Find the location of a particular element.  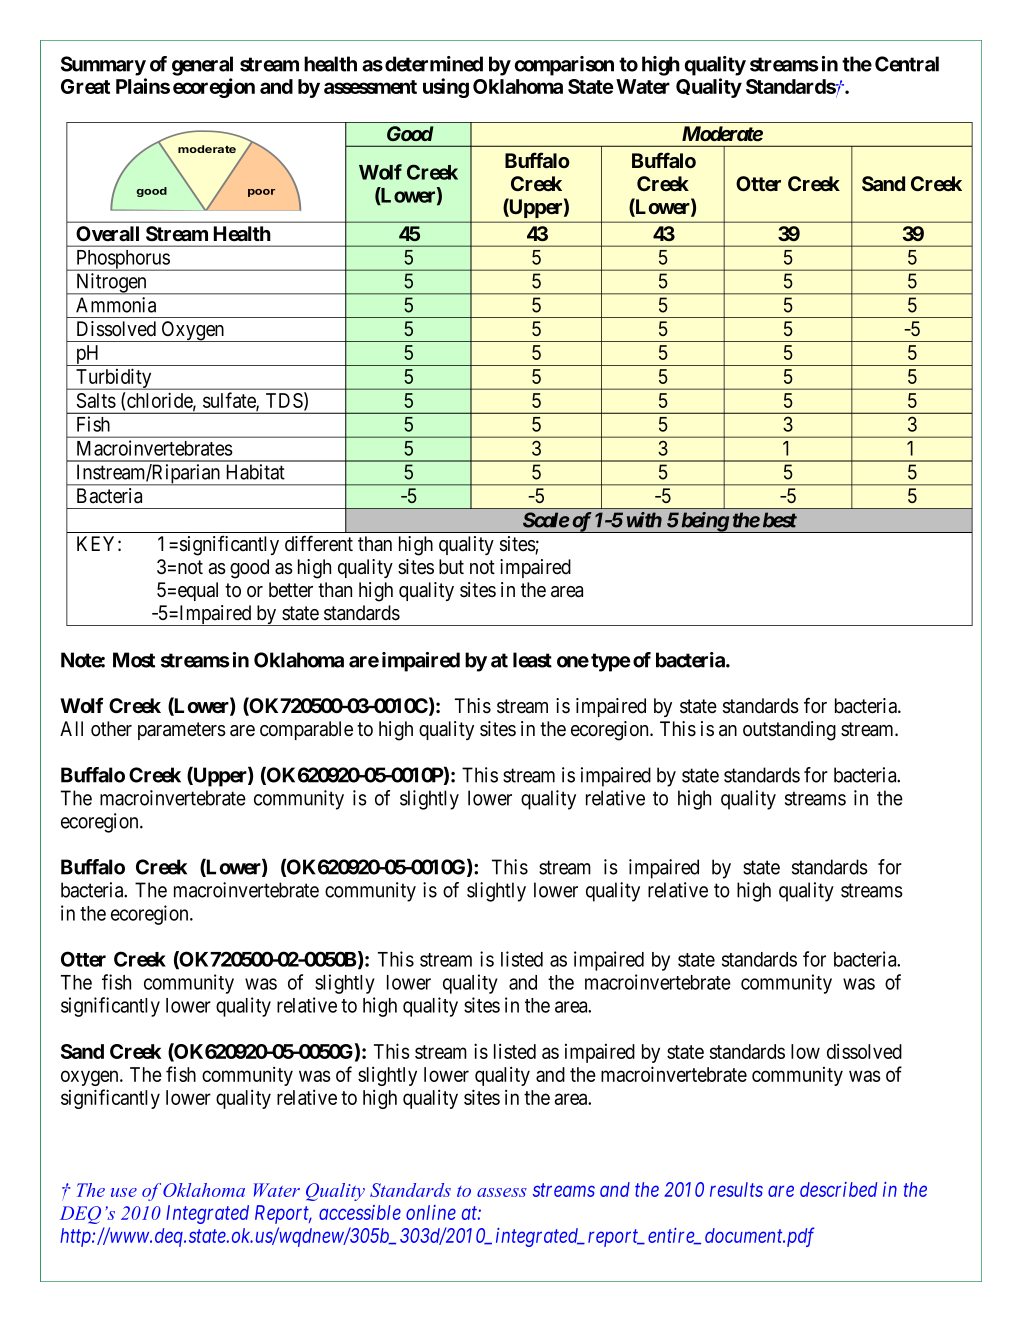

online is located at coordinates (431, 1212).
